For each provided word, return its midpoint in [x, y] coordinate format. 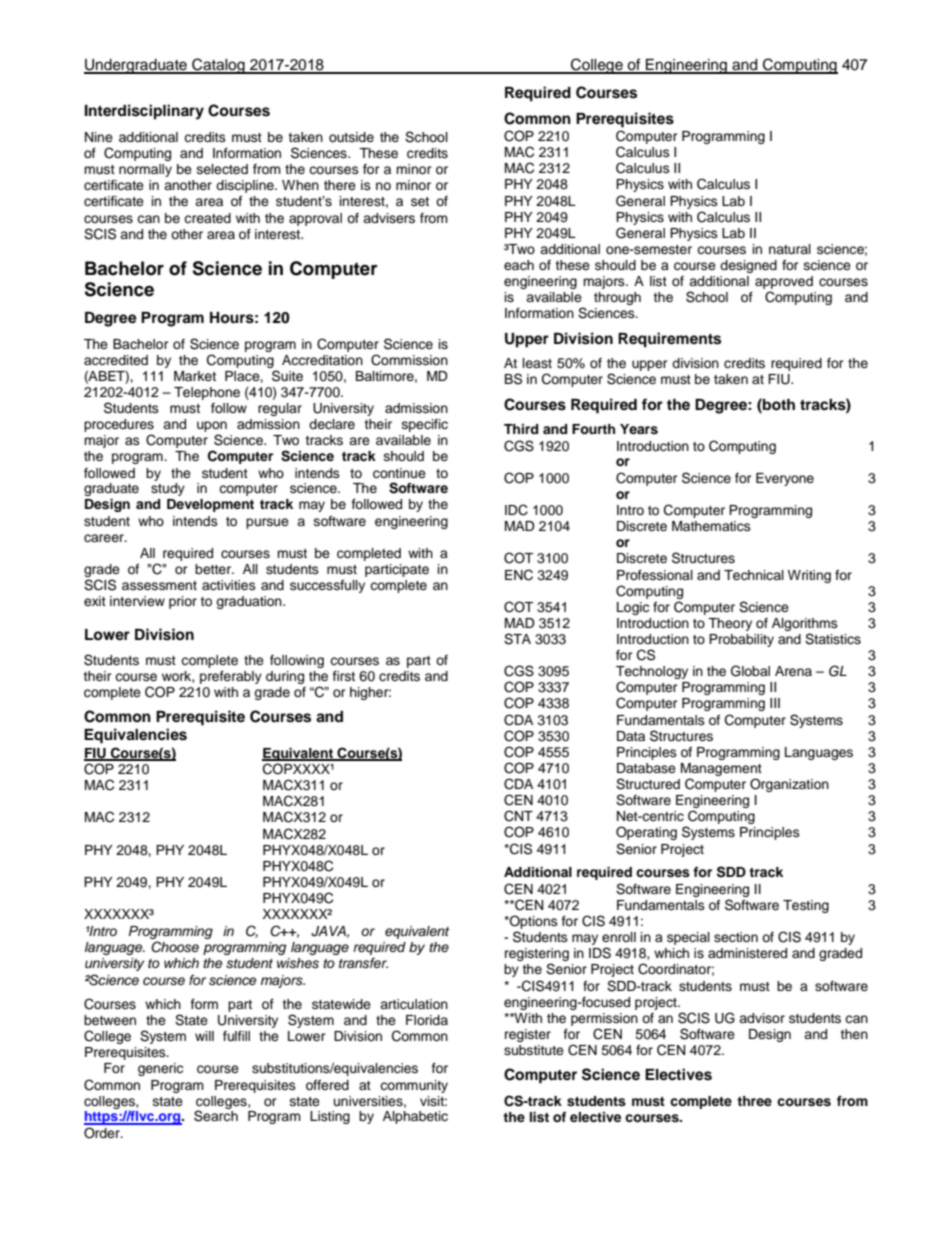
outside [351, 137]
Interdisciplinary [144, 112]
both [778, 404]
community [414, 1086]
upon [212, 428]
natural [790, 249]
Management [721, 769]
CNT [518, 816]
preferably [231, 677]
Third [521, 429]
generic [160, 1069]
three [754, 1101]
